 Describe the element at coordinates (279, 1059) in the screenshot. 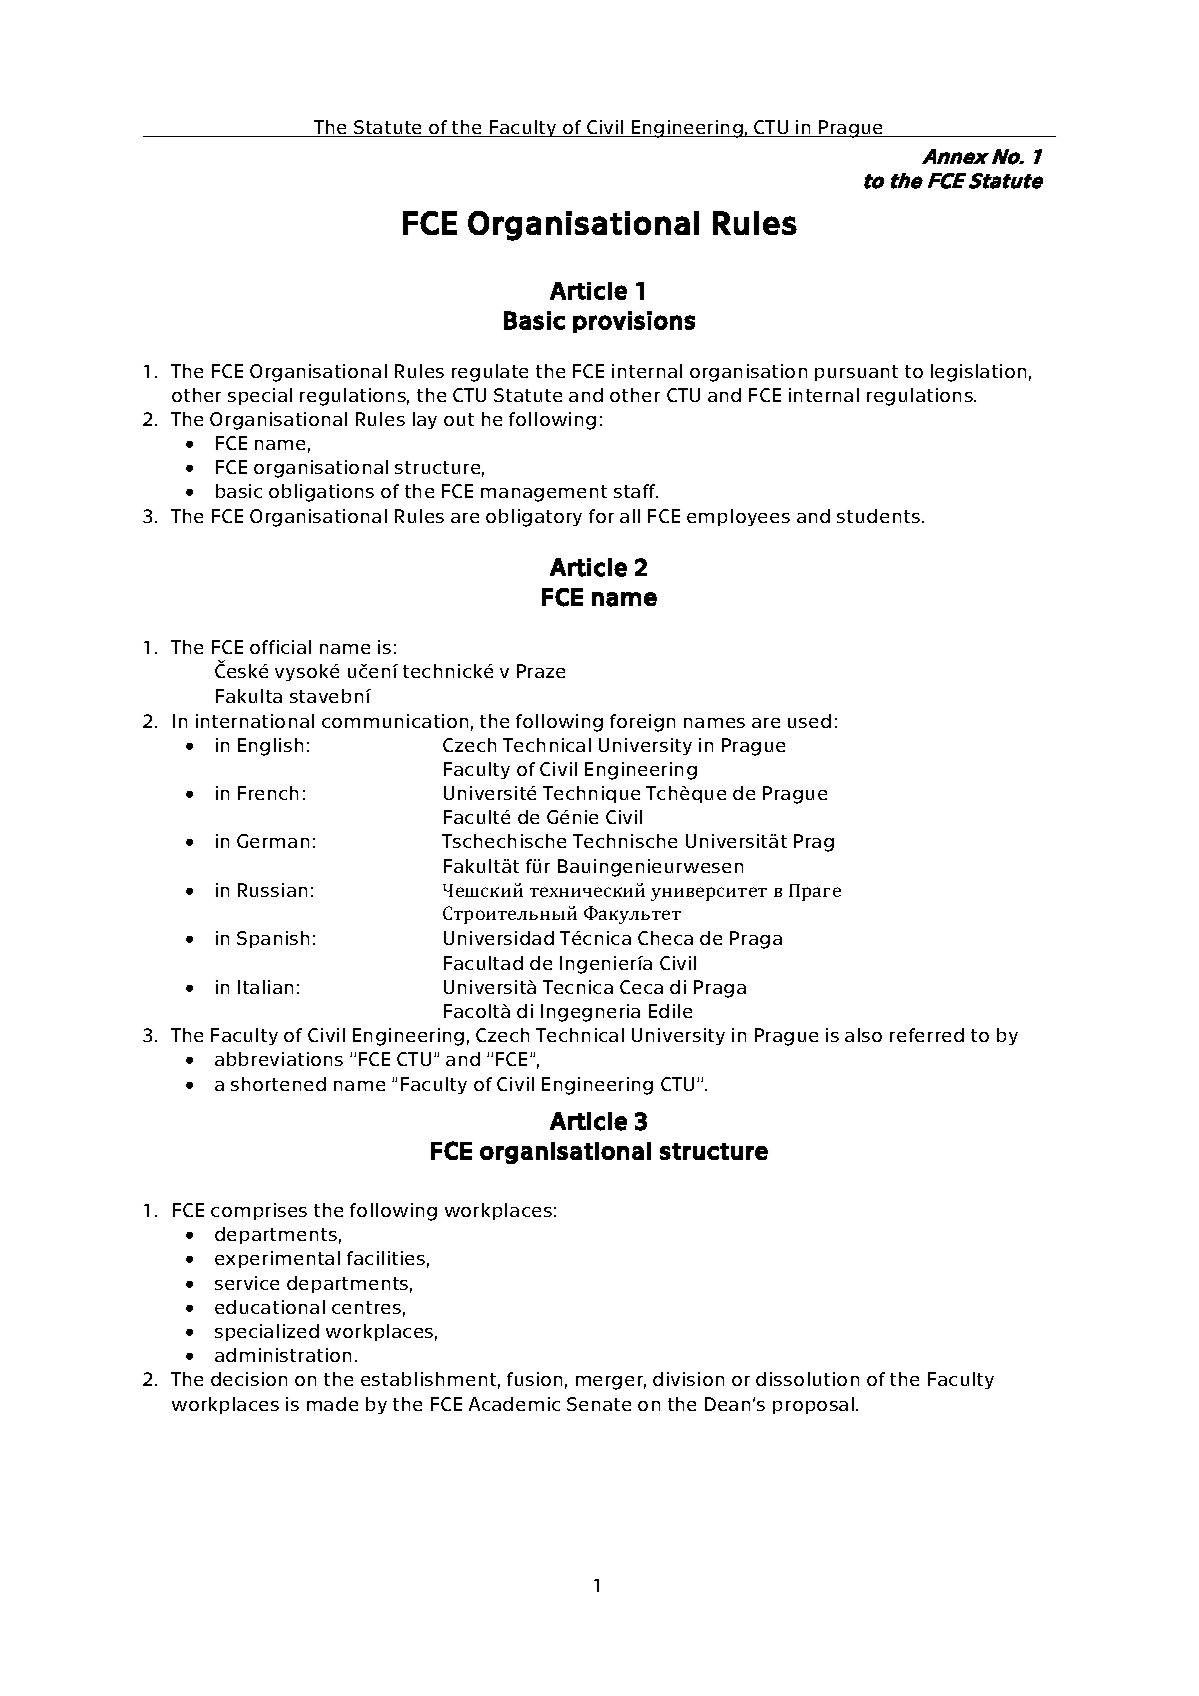

I see `abbreviations` at that location.
